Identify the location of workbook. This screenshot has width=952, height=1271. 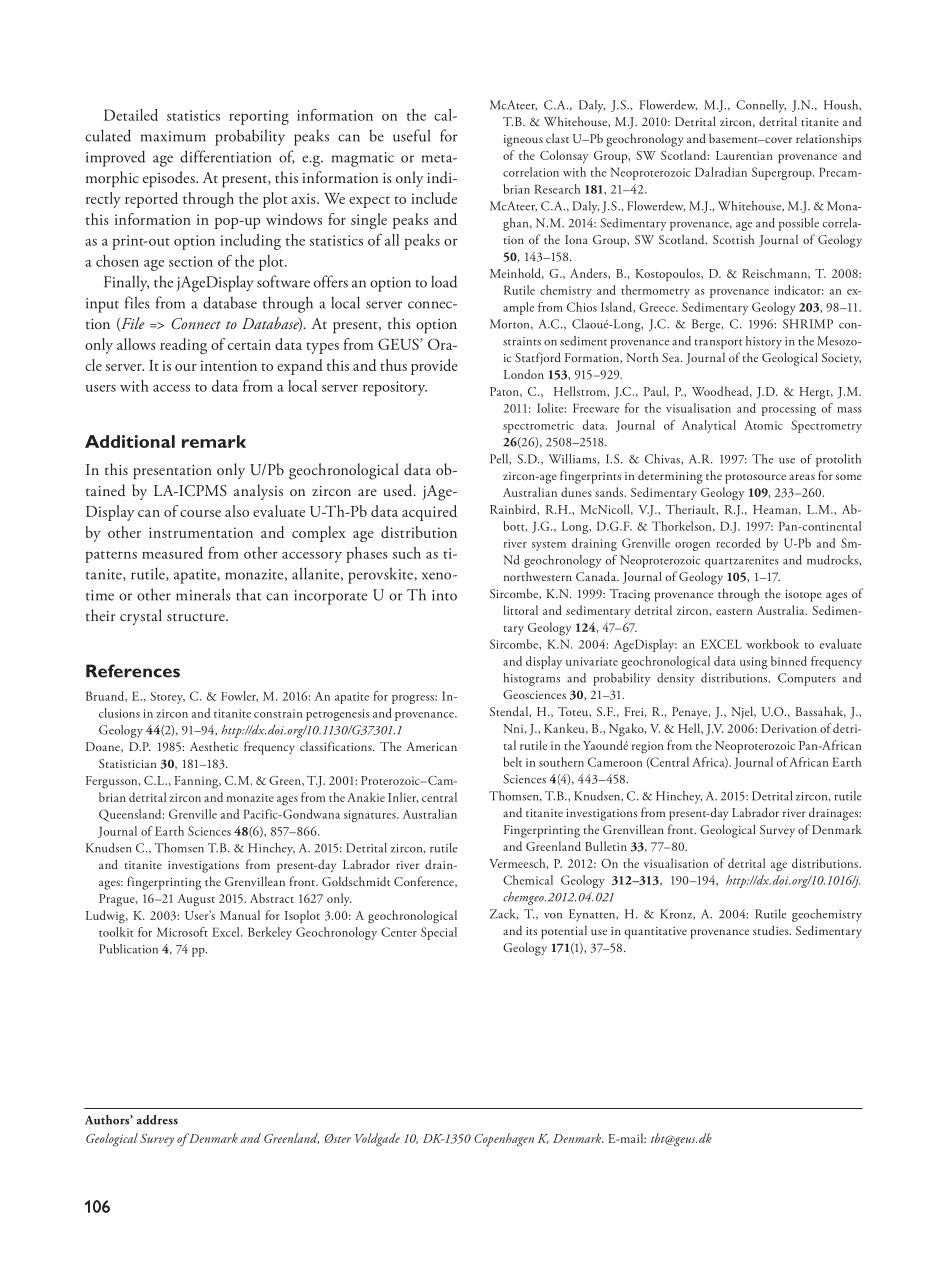
(773, 644).
